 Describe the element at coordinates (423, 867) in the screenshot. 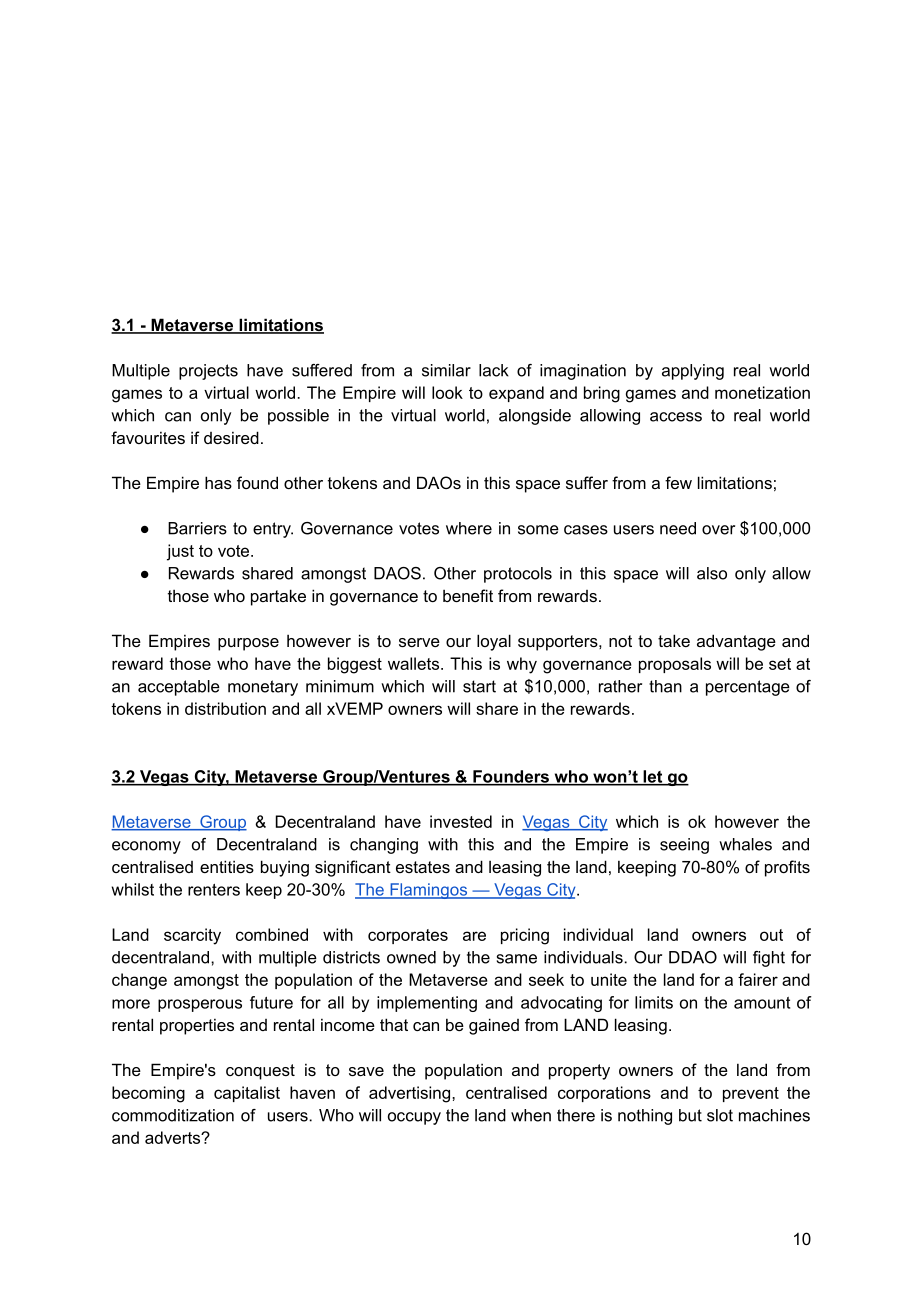

I see `estates` at that location.
